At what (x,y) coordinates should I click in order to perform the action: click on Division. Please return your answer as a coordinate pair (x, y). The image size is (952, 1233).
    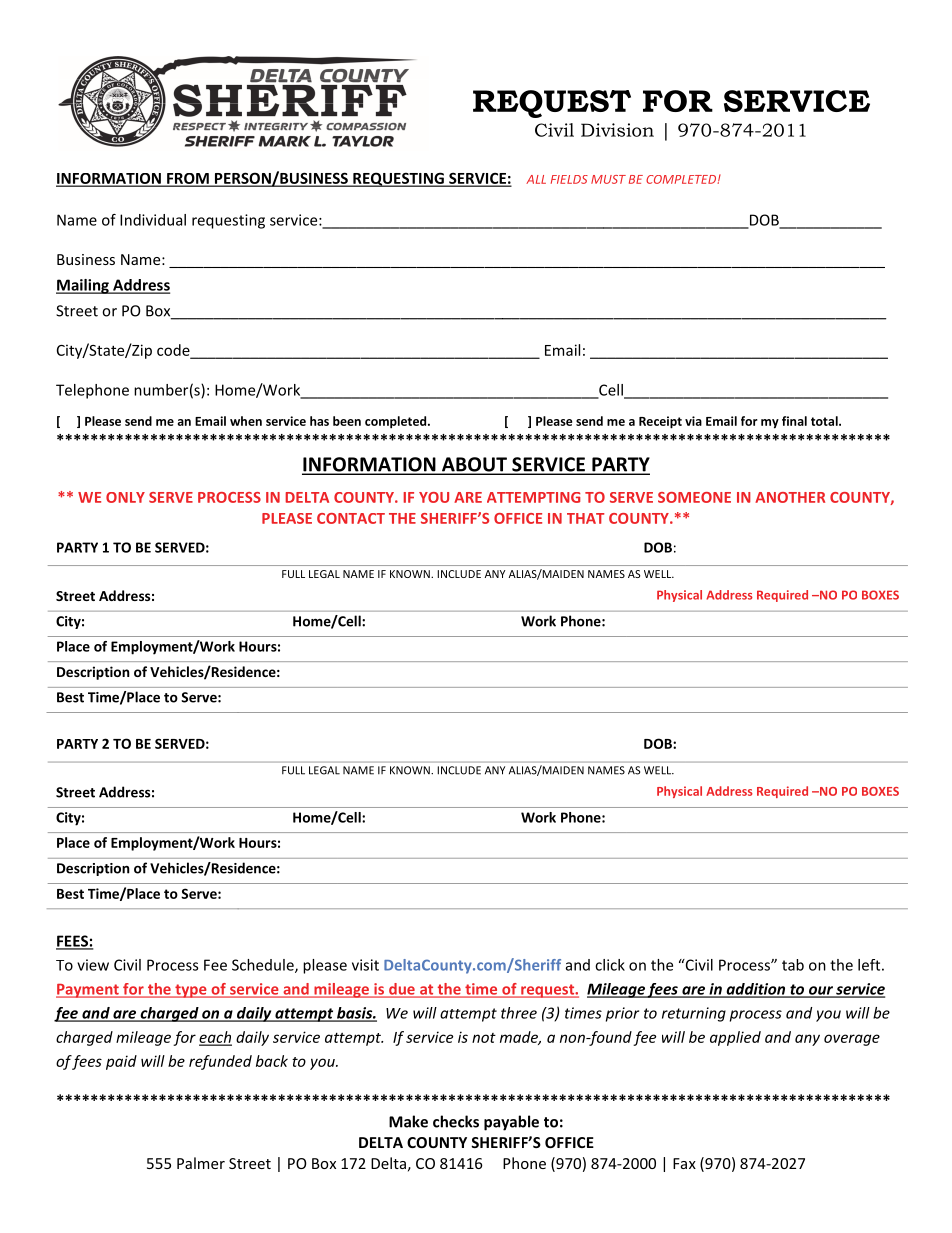
    Looking at the image, I should click on (617, 130).
